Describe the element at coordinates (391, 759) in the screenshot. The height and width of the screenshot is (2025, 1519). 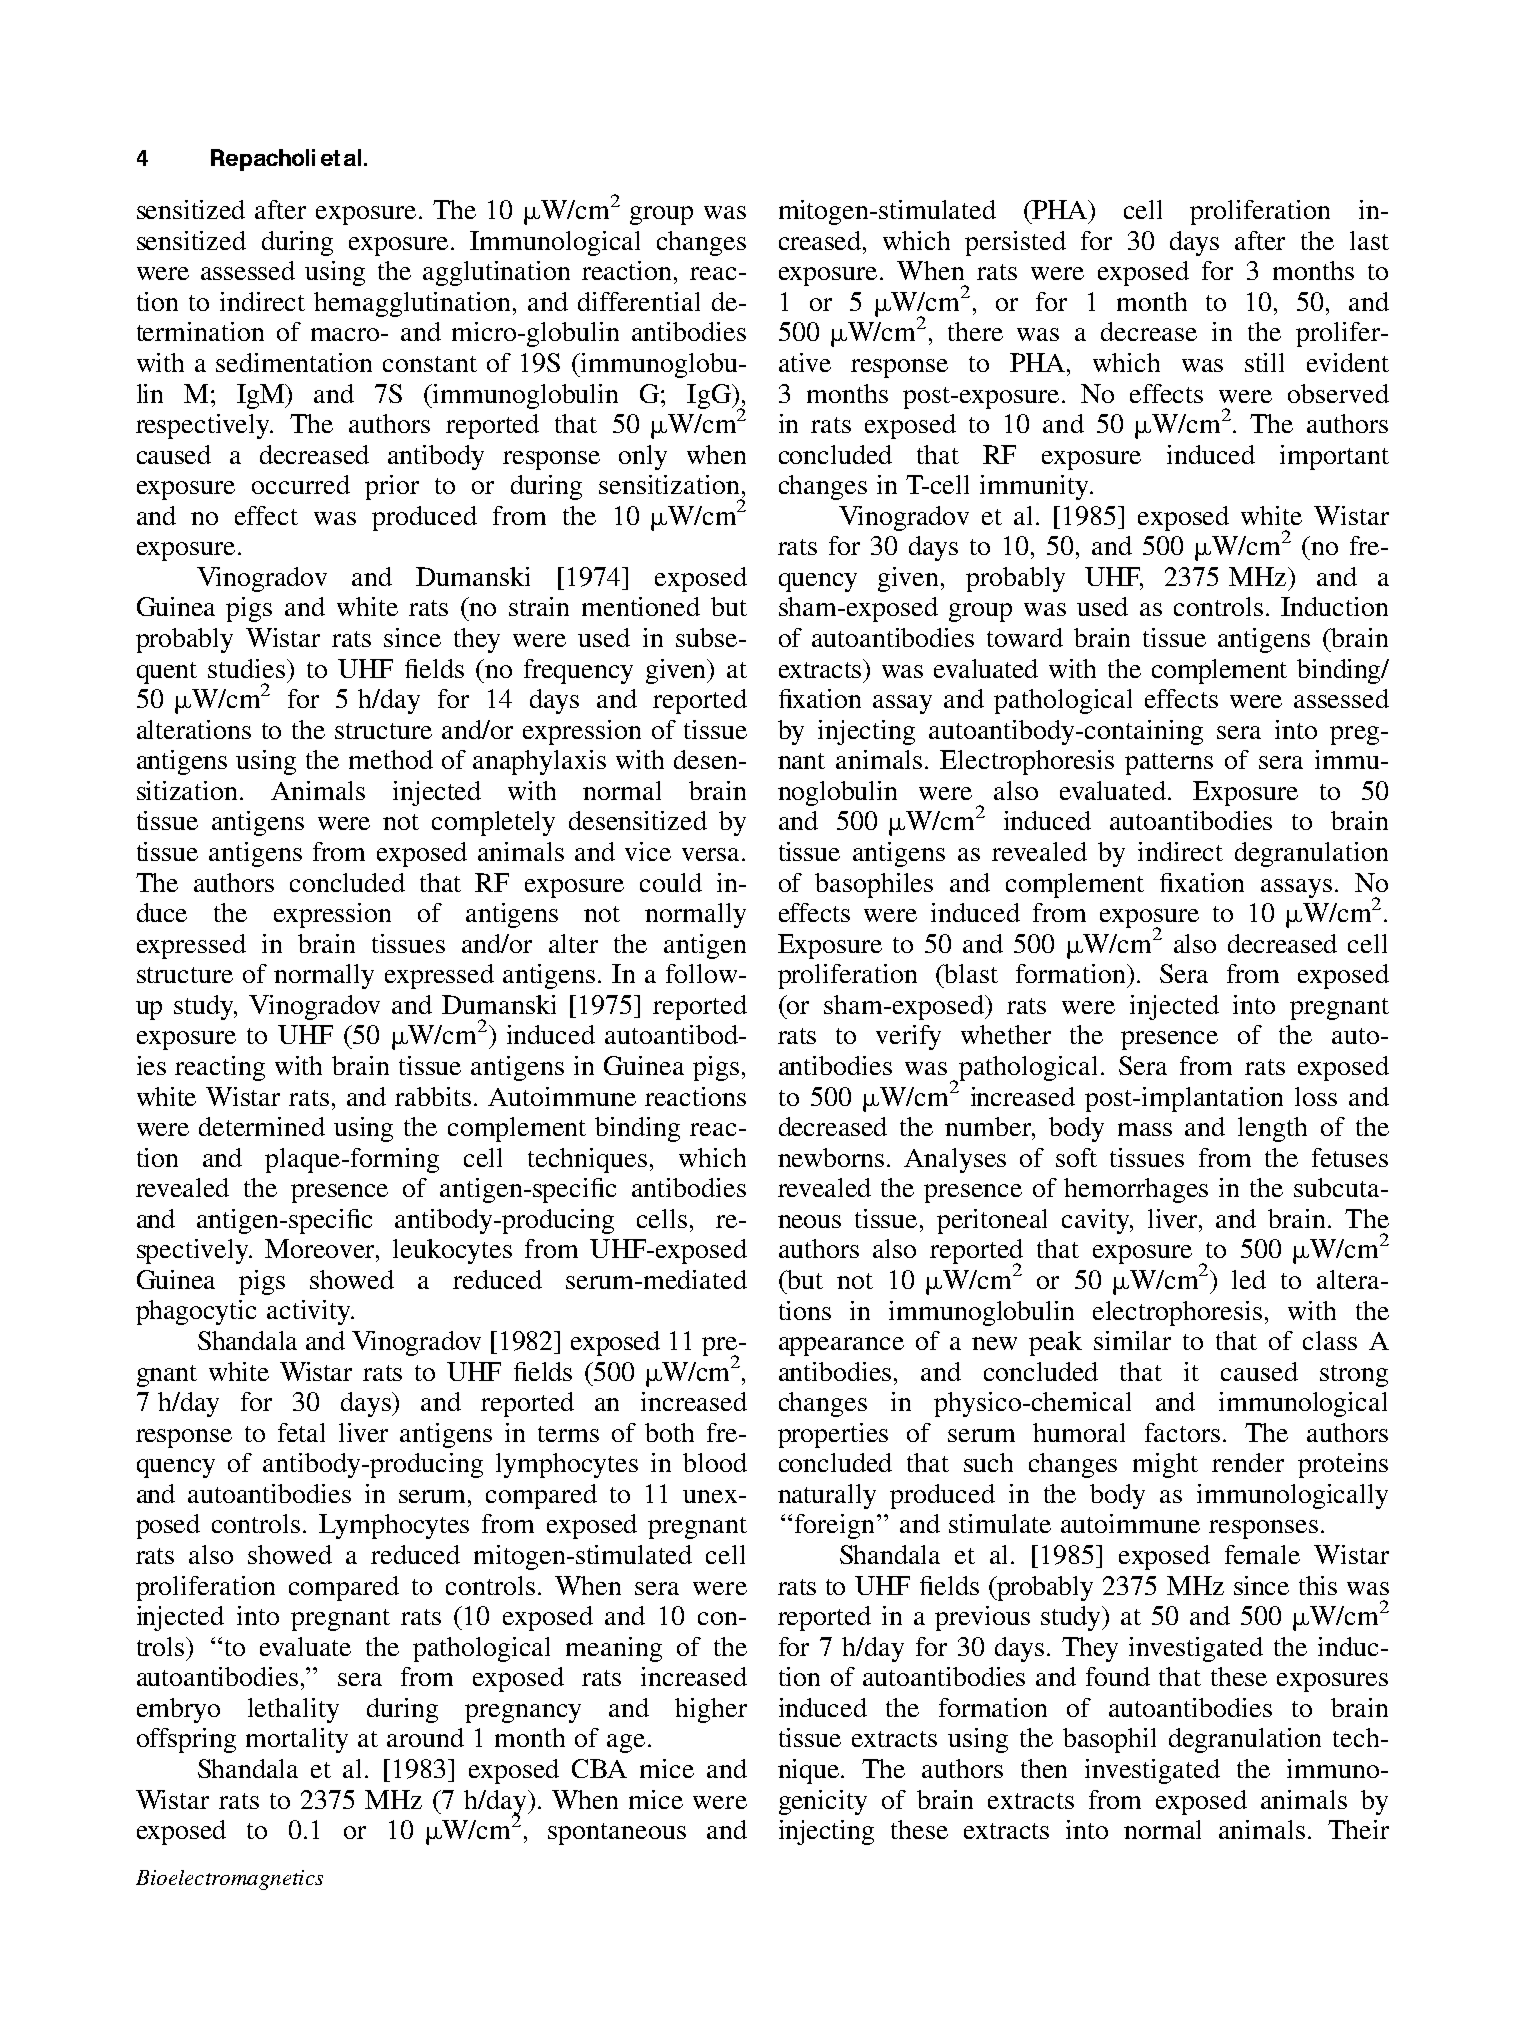
I see `method` at that location.
